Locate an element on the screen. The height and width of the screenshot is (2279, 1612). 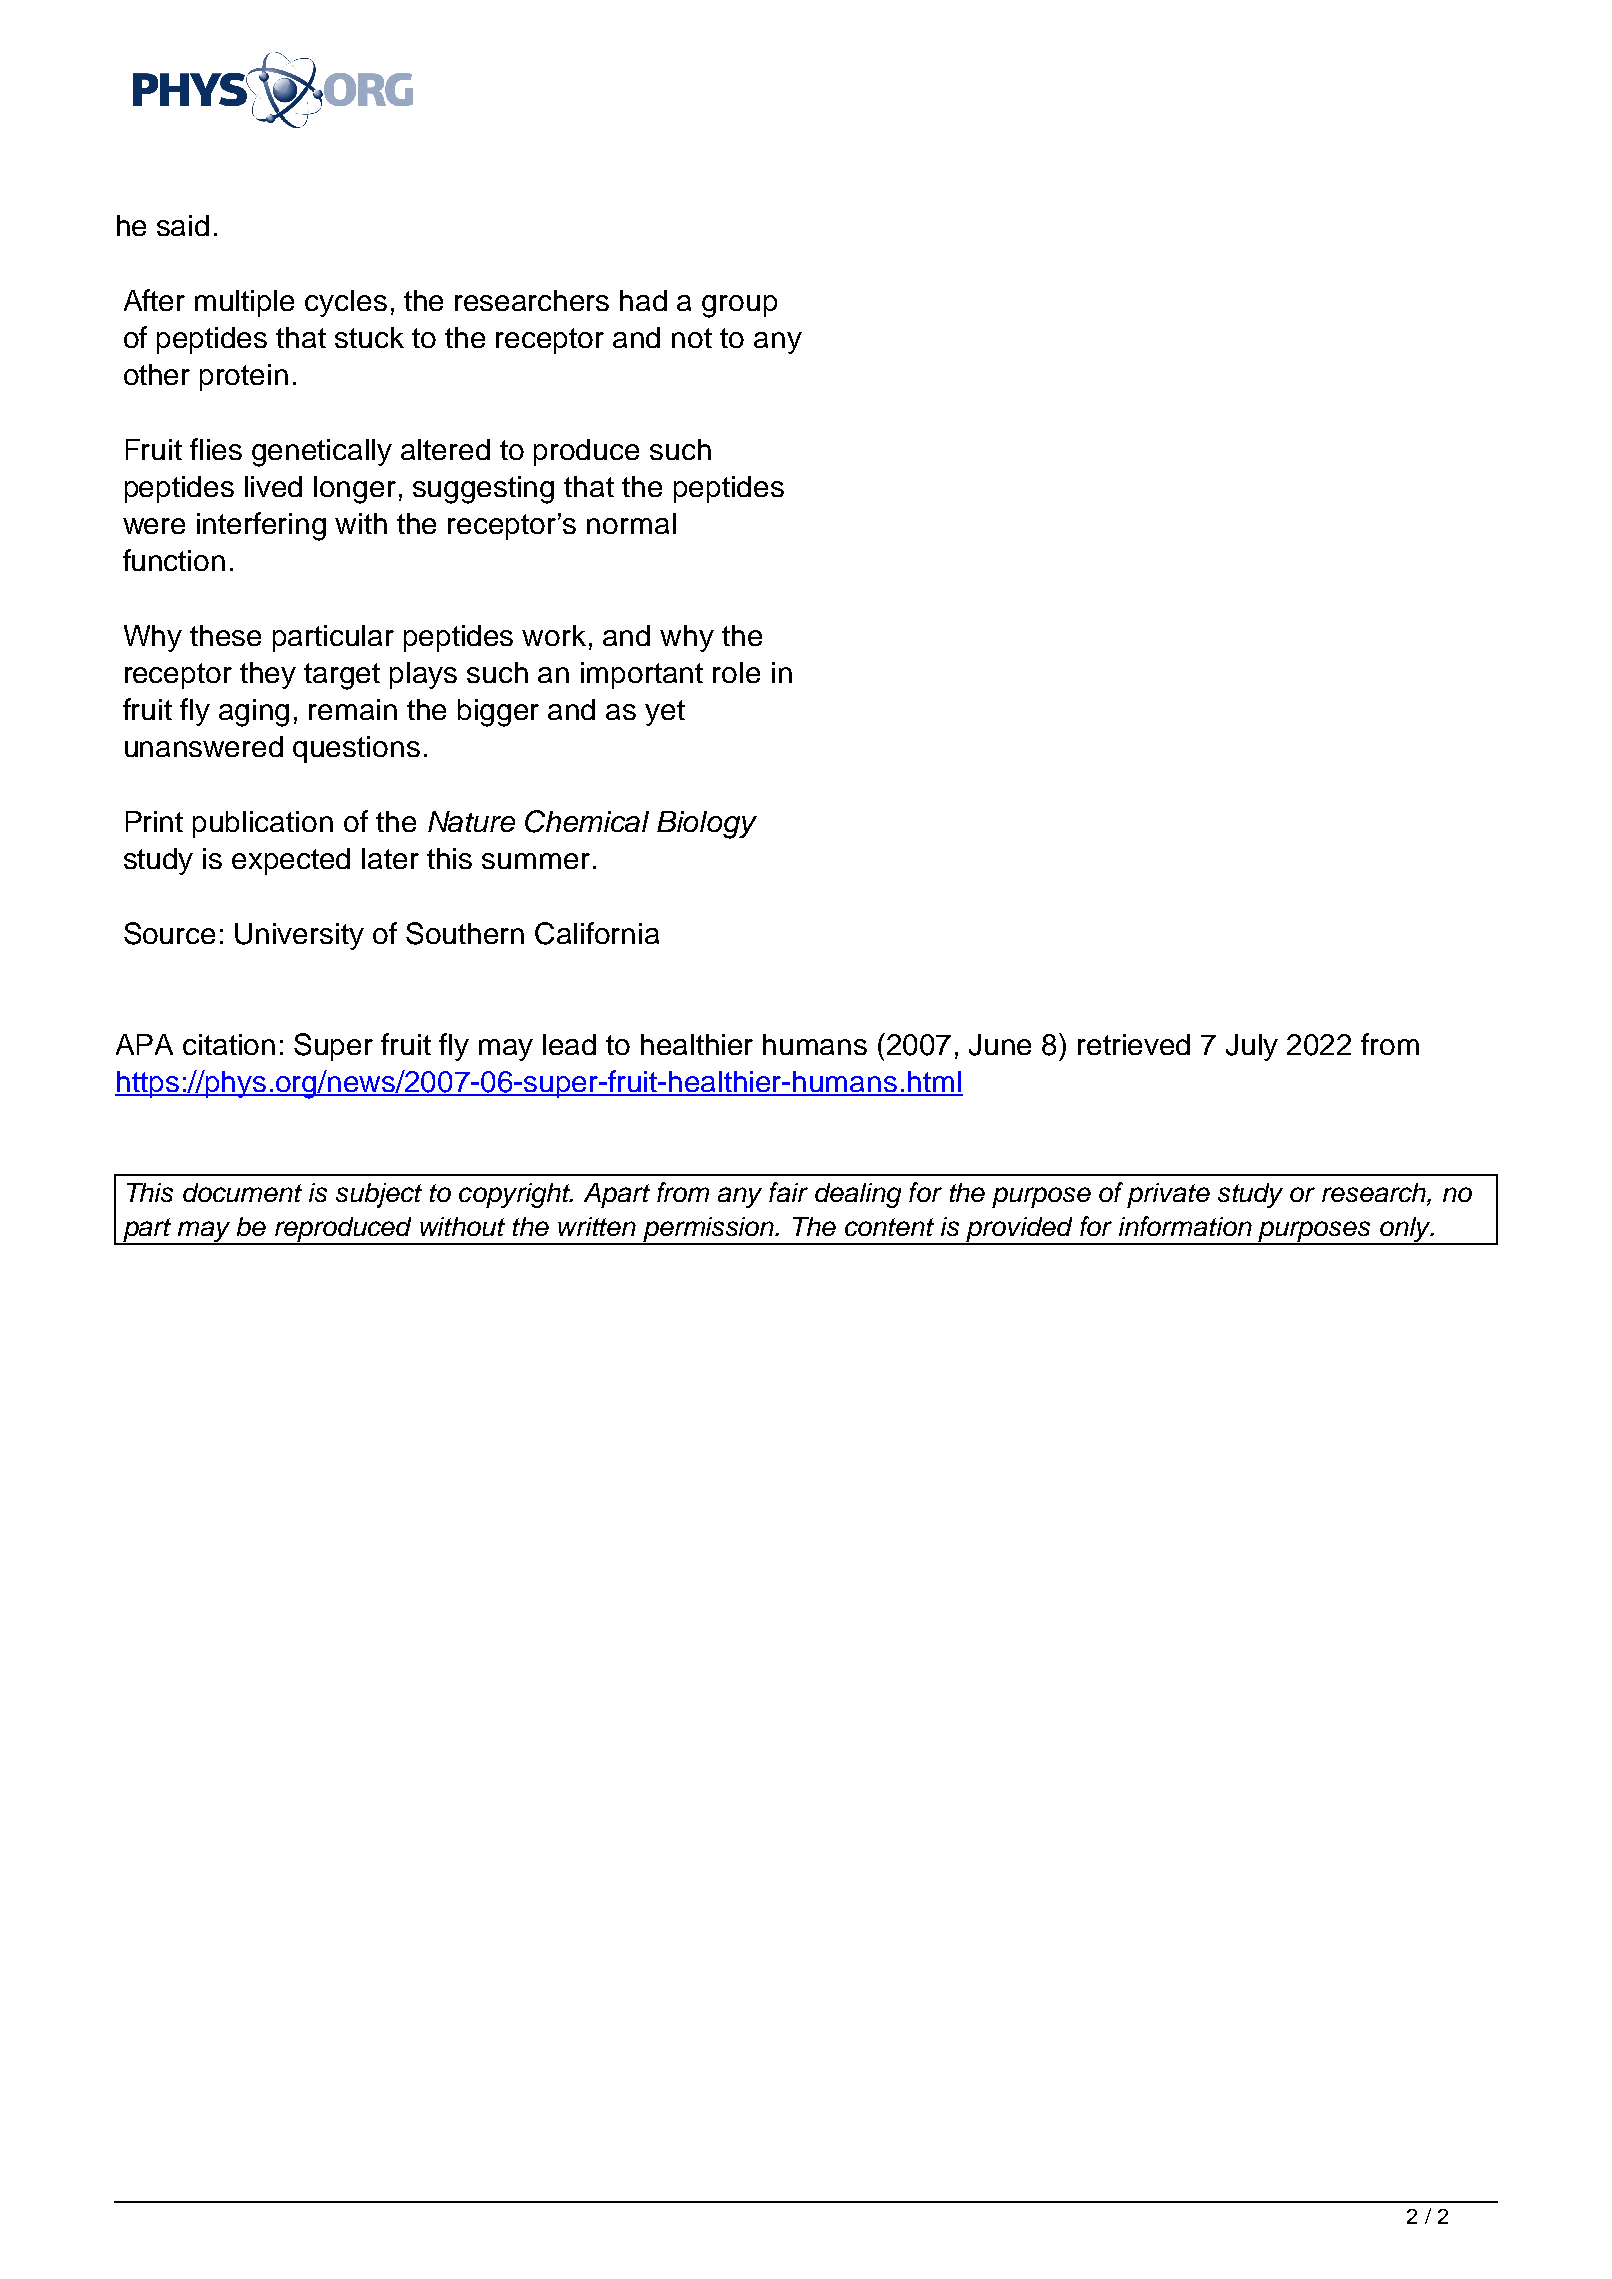
interfering is located at coordinates (261, 526).
